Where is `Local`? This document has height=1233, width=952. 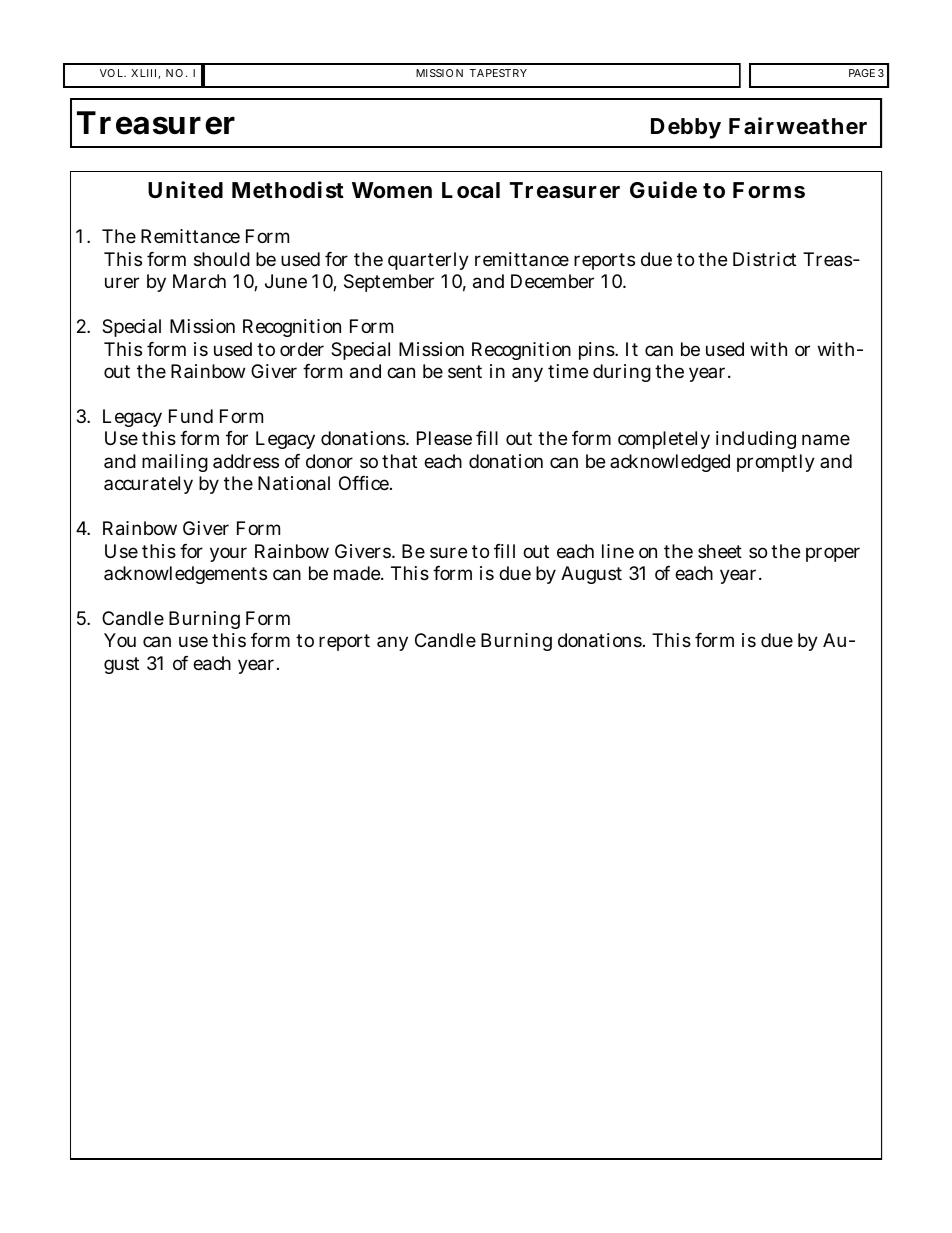
Local is located at coordinates (471, 190).
